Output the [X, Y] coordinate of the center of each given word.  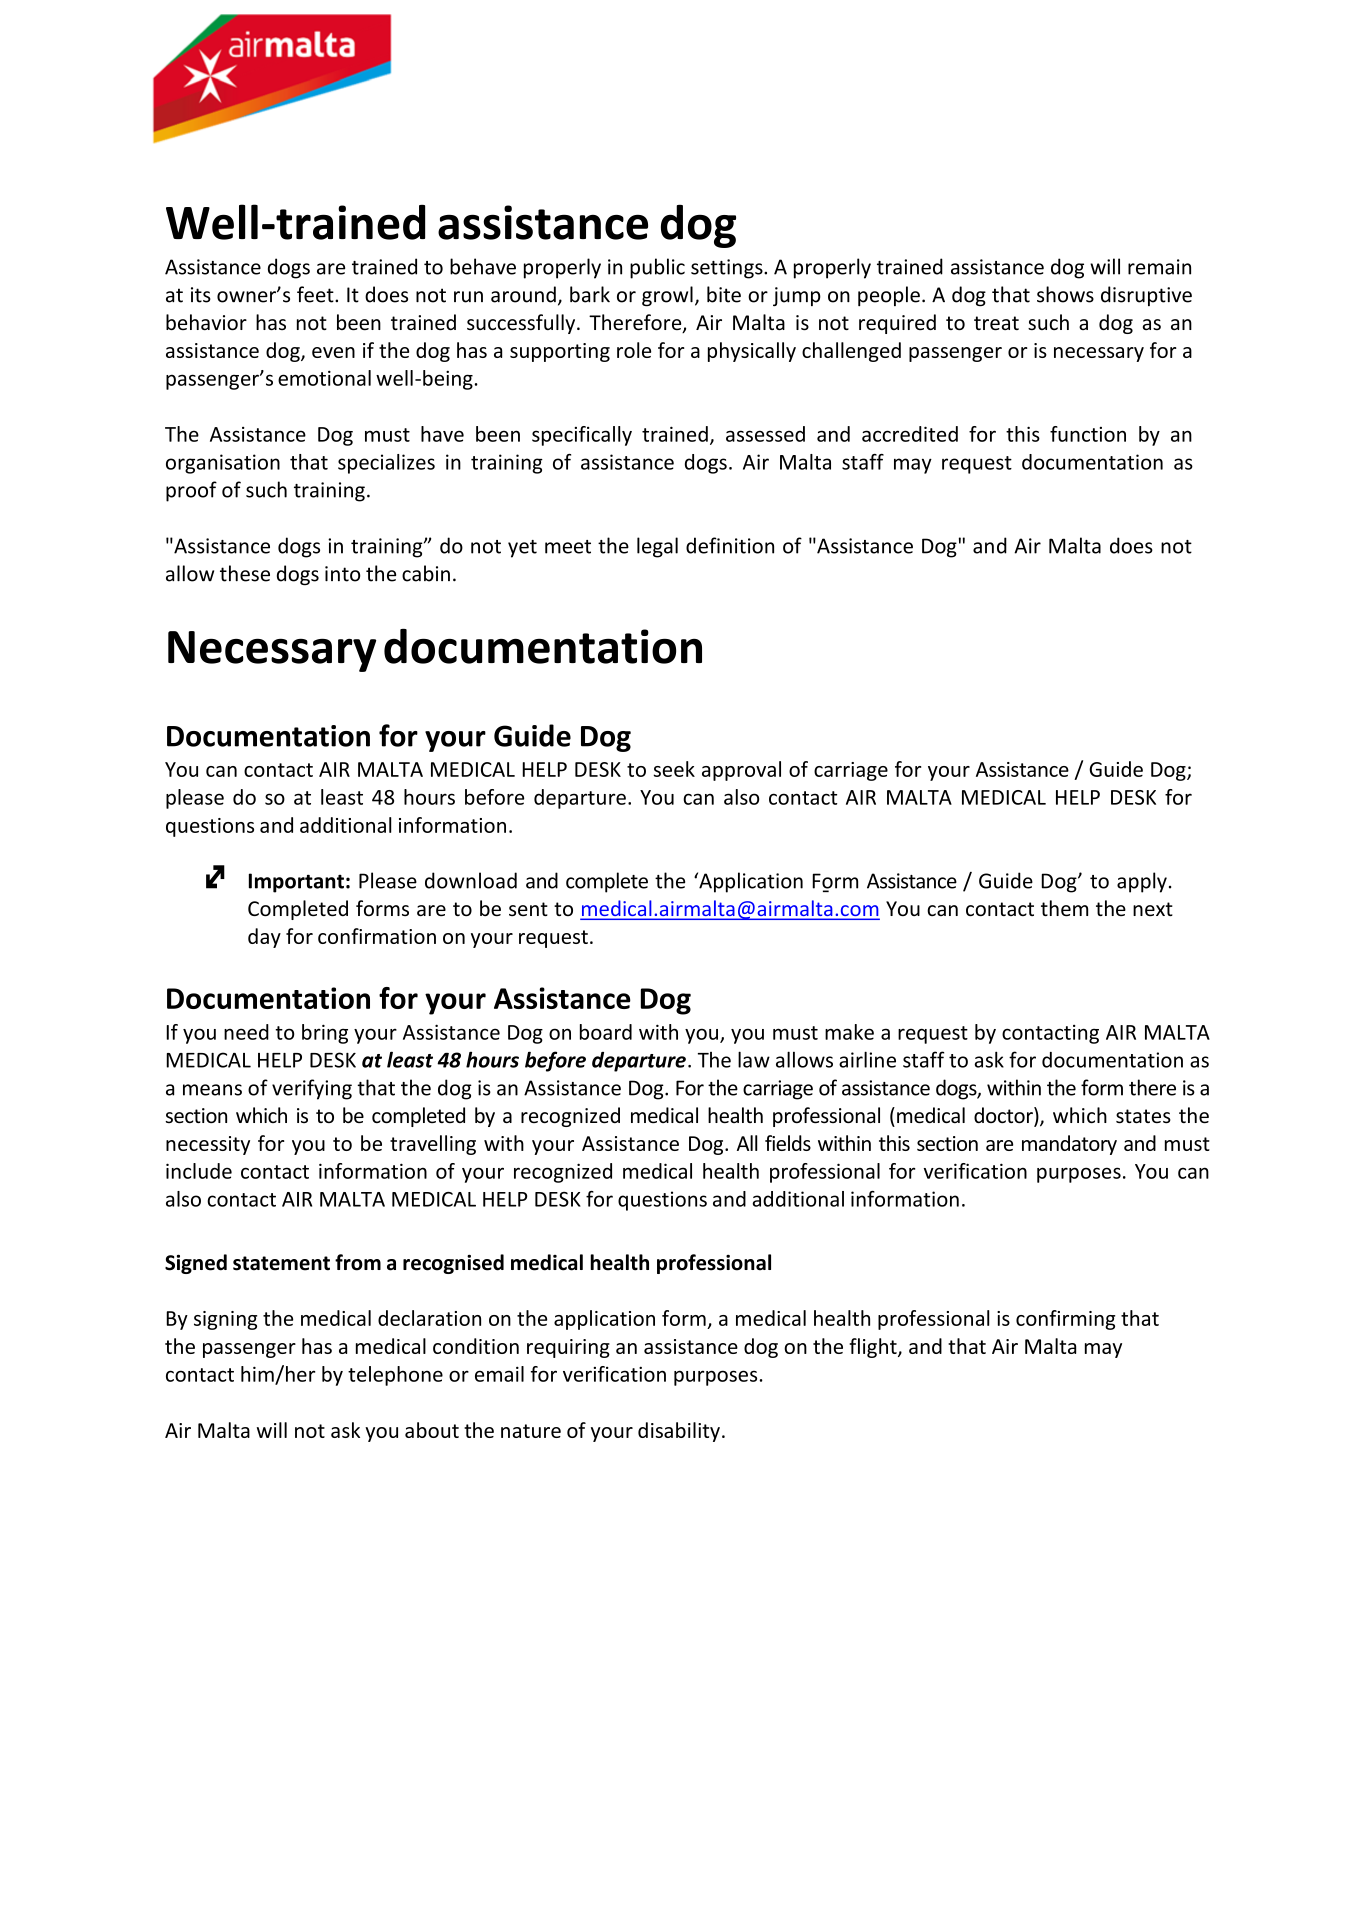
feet [316, 294]
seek [674, 769]
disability [679, 1432]
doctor [1004, 1116]
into [343, 574]
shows [1065, 294]
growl [667, 296]
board [606, 1032]
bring [325, 1034]
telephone [395, 1376]
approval [741, 771]
